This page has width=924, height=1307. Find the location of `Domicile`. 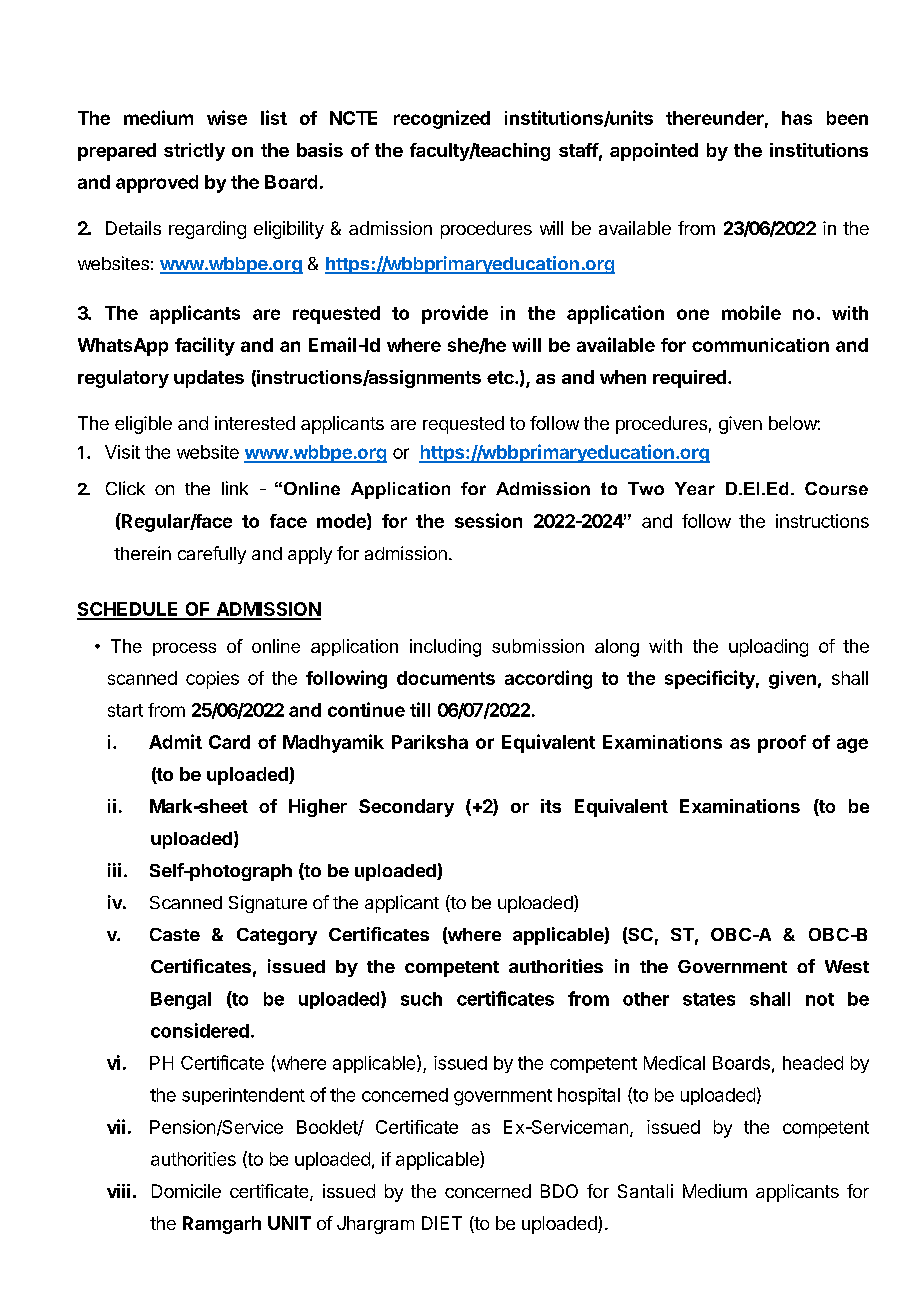

Domicile is located at coordinates (186, 1191).
